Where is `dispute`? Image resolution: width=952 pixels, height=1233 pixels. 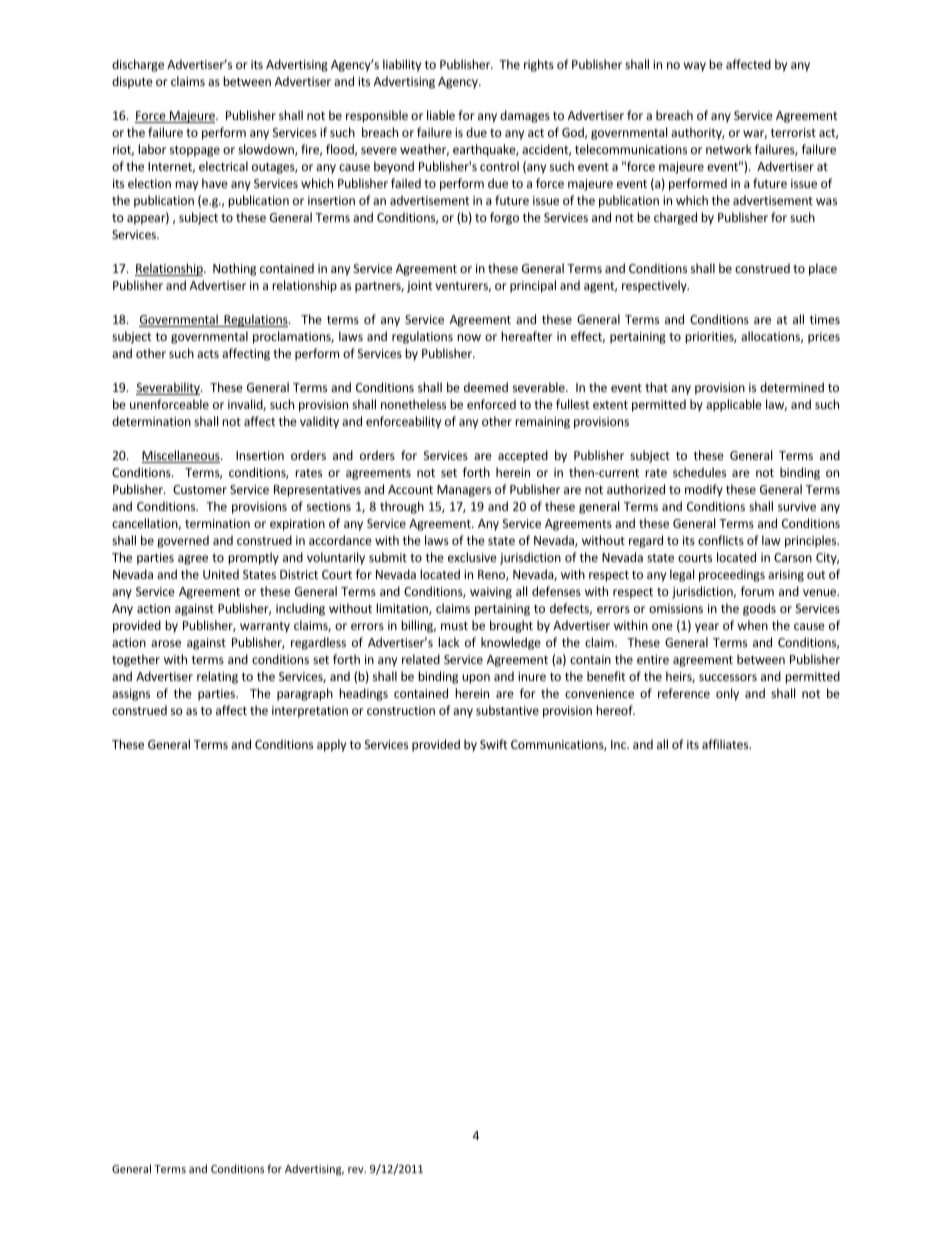
dispute is located at coordinates (132, 82).
